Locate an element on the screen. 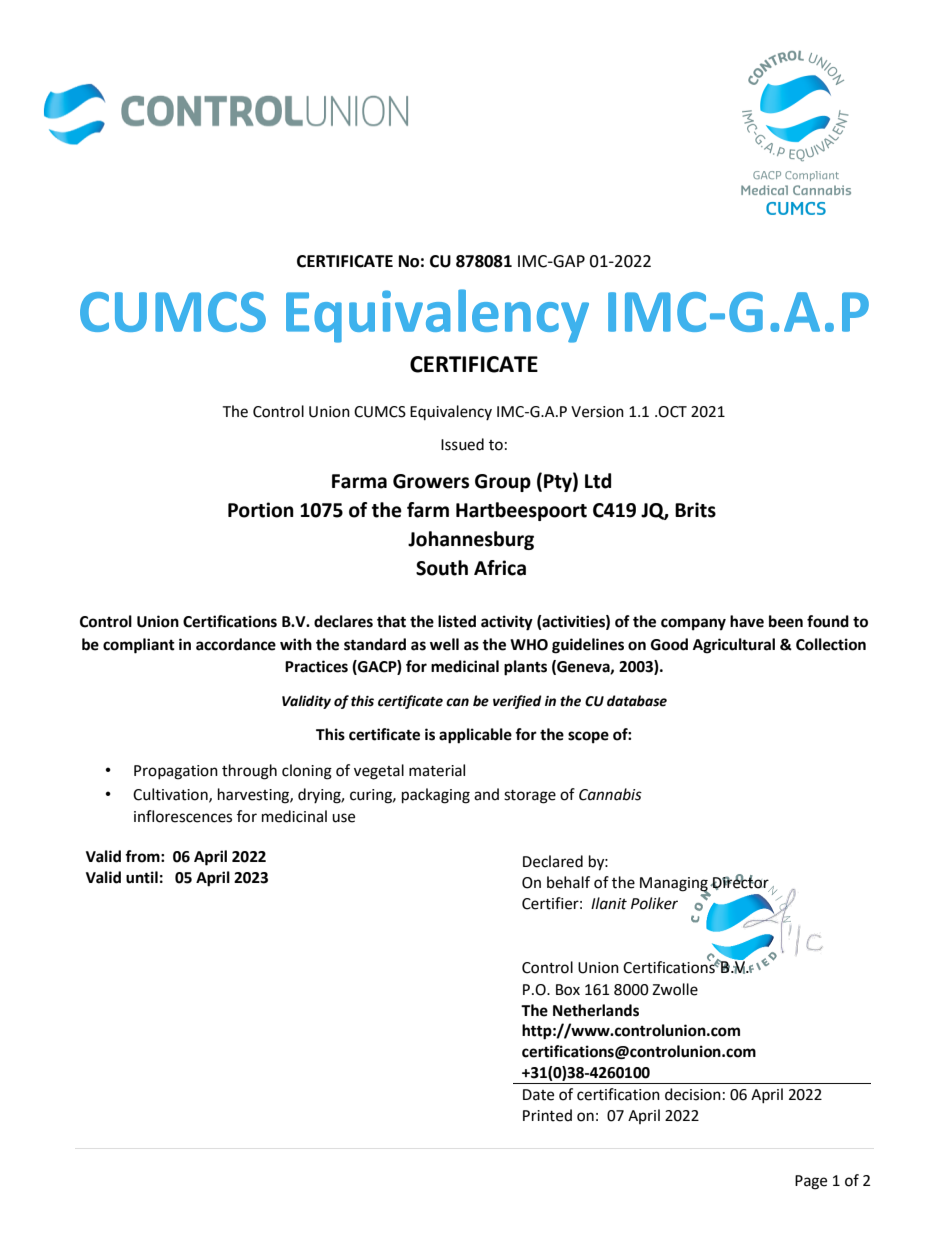  accordance is located at coordinates (236, 644).
